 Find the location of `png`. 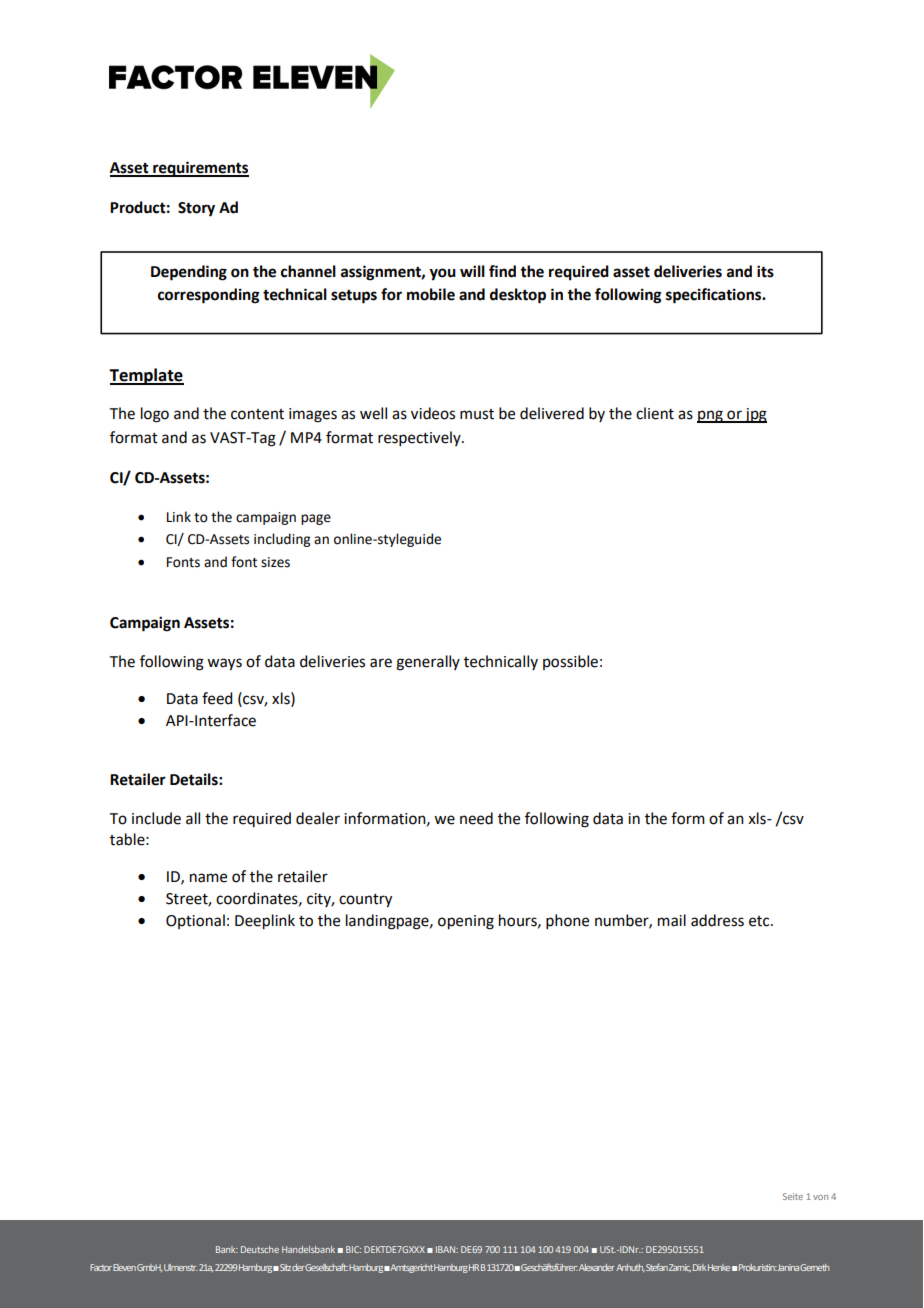

png is located at coordinates (711, 416).
